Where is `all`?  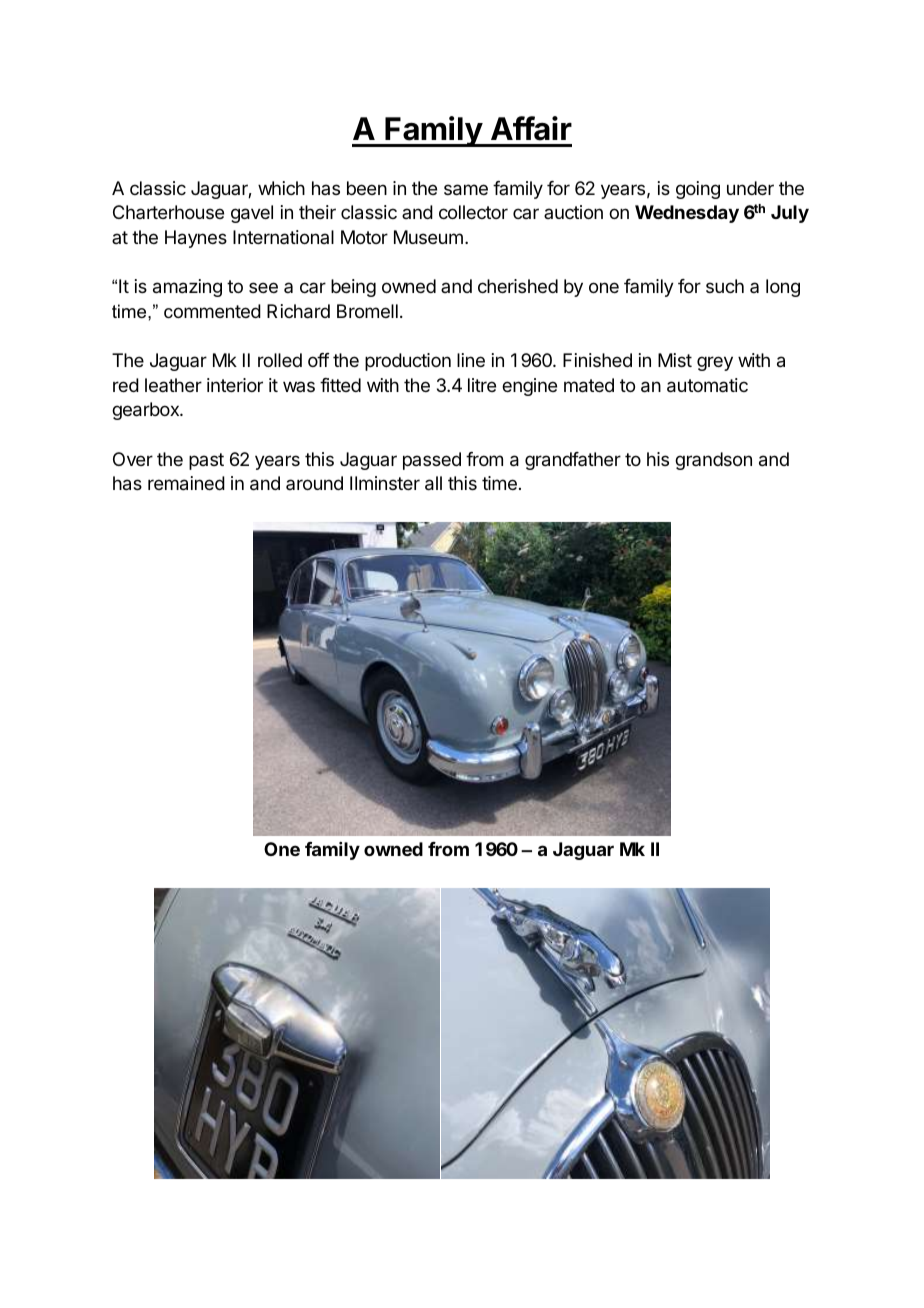 all is located at coordinates (433, 483).
